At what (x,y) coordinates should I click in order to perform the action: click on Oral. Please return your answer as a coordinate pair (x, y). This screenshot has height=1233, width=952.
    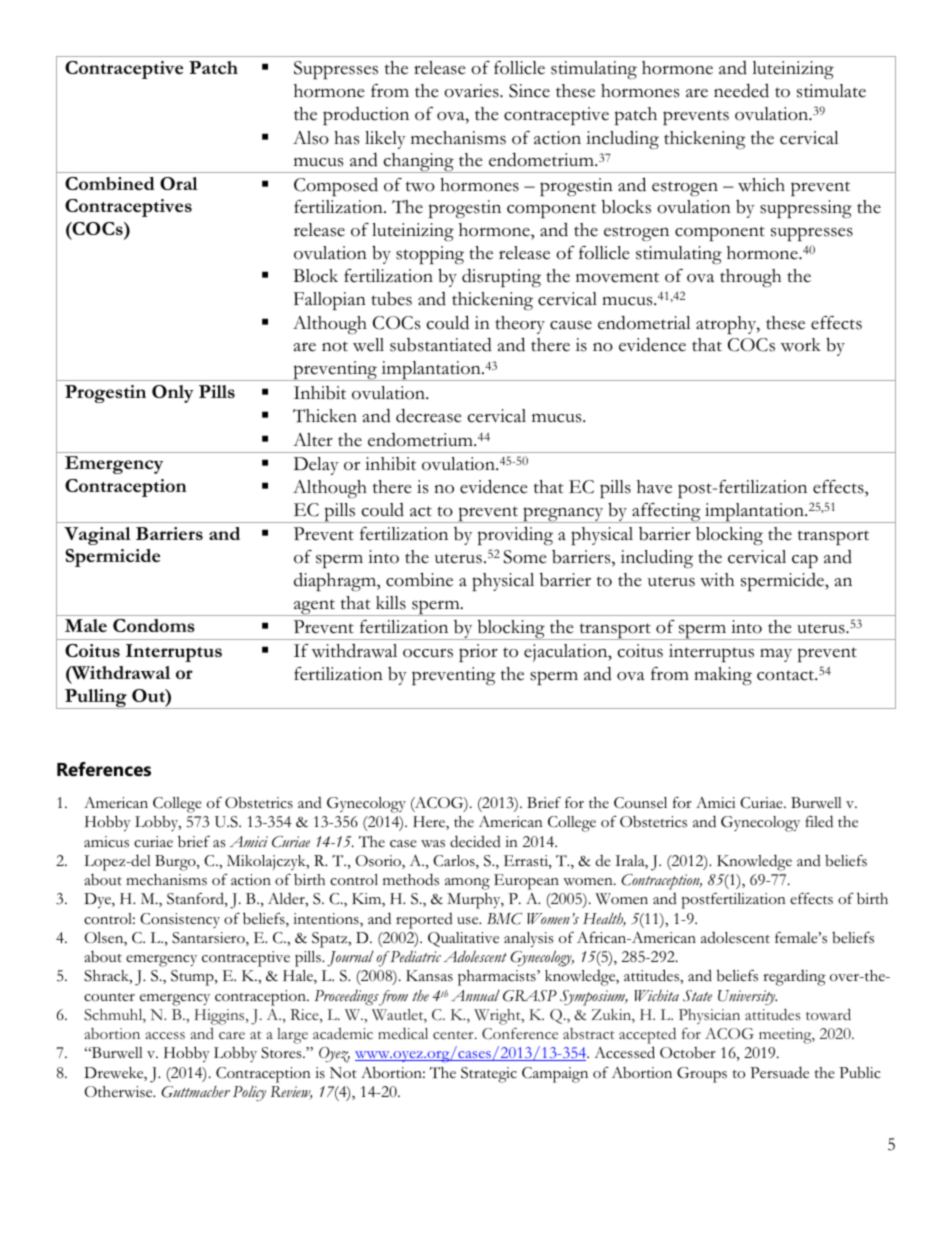
    Looking at the image, I should click on (179, 183).
